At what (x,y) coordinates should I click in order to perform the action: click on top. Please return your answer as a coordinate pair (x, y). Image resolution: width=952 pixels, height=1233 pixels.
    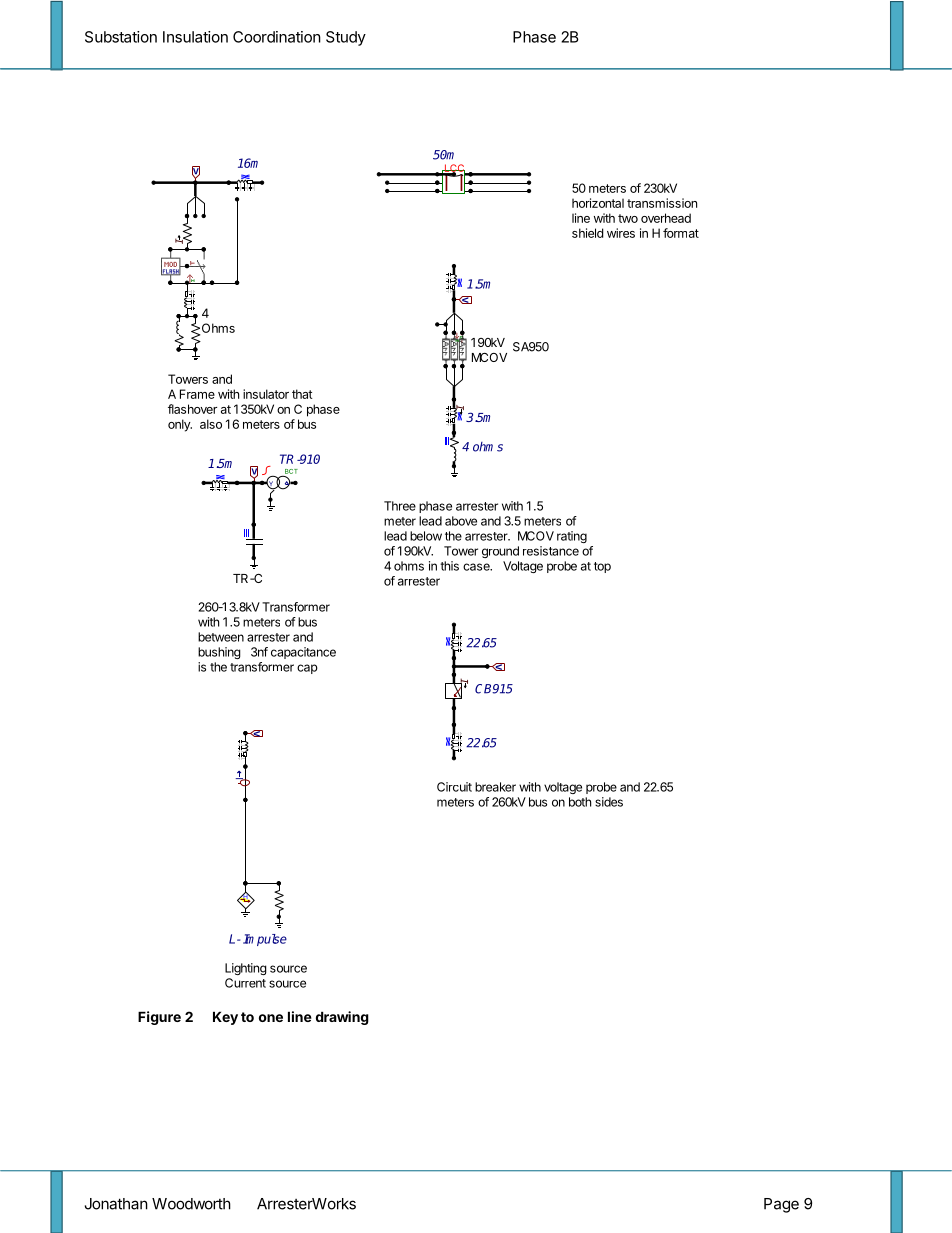
    Looking at the image, I should click on (602, 567).
